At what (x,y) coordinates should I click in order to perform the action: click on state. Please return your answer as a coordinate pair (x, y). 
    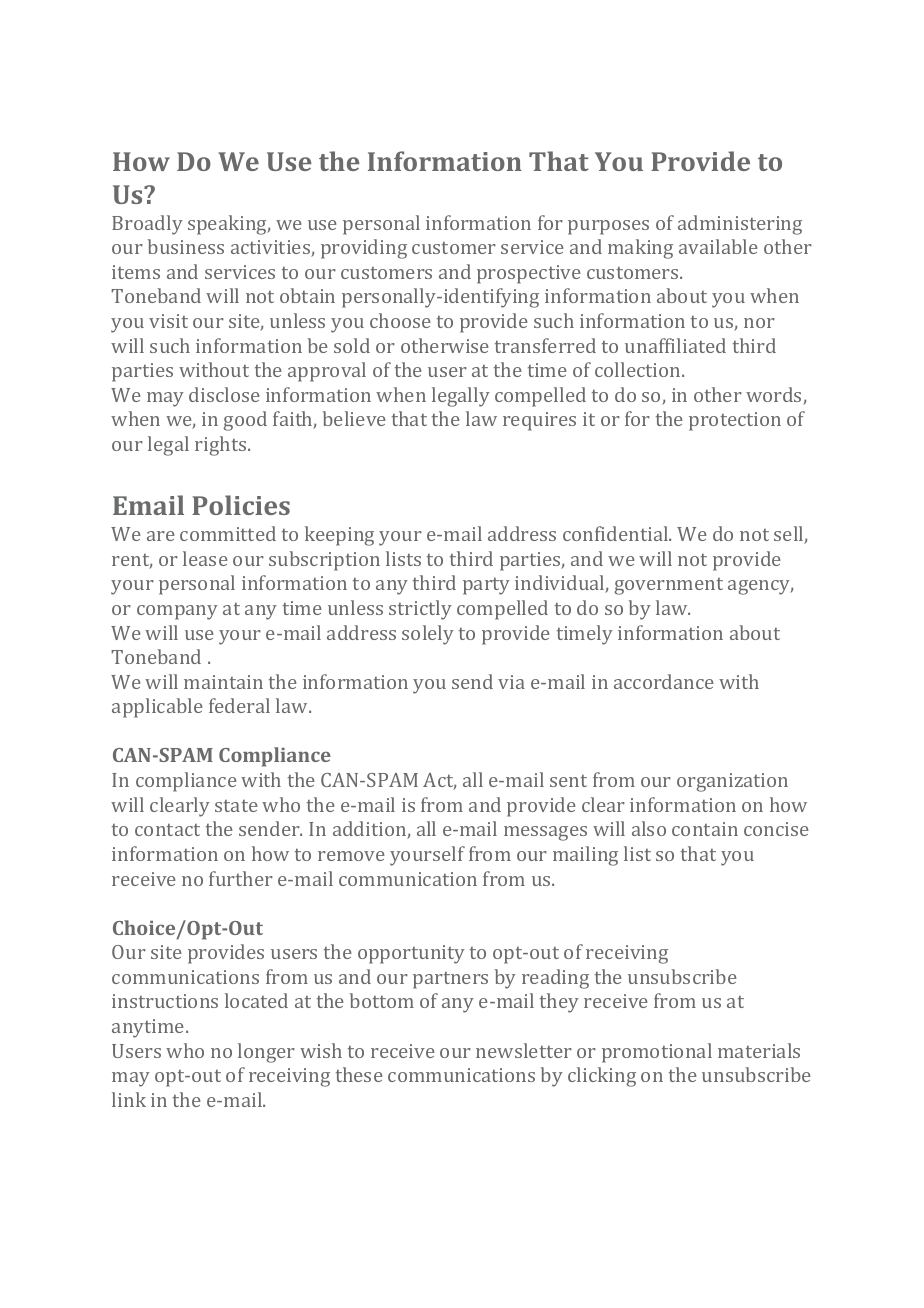
    Looking at the image, I should click on (236, 806).
